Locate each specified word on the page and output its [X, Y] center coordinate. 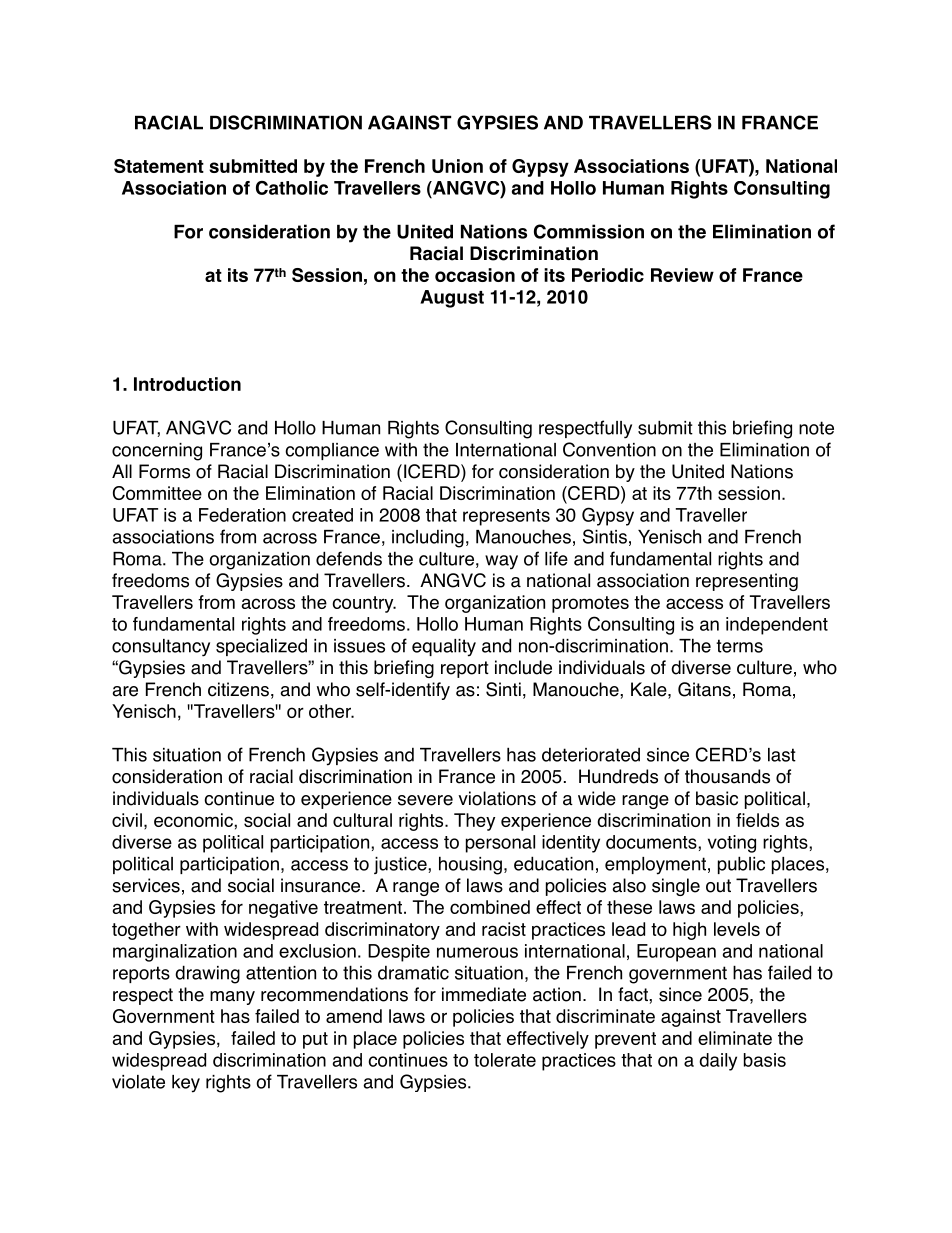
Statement [159, 166]
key [186, 1084]
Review [682, 275]
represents [506, 517]
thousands [727, 776]
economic [194, 820]
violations [497, 798]
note [816, 428]
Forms [164, 471]
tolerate [505, 1060]
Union [457, 166]
